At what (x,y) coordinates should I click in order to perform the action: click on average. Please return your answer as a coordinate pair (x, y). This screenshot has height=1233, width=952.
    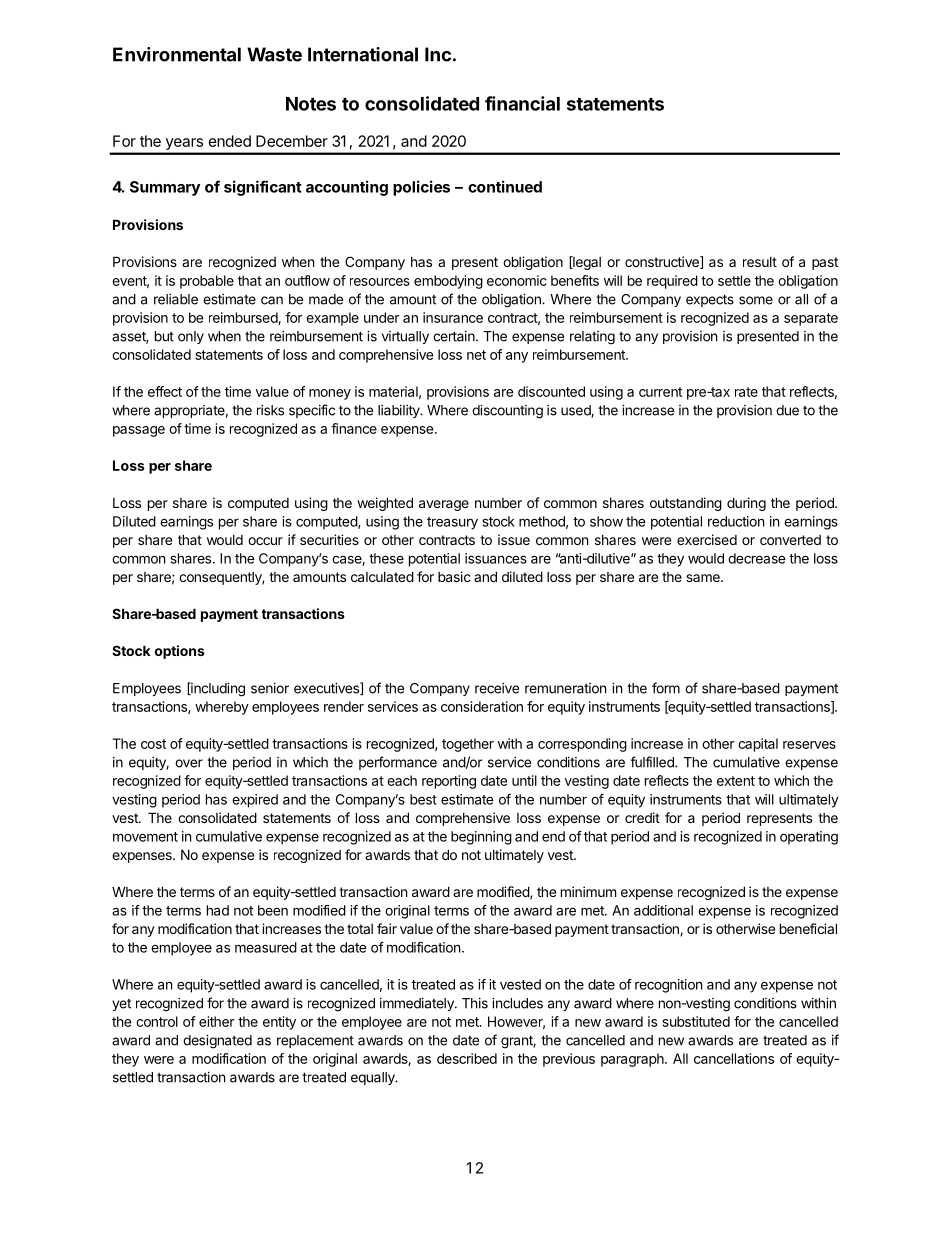
    Looking at the image, I should click on (444, 505).
